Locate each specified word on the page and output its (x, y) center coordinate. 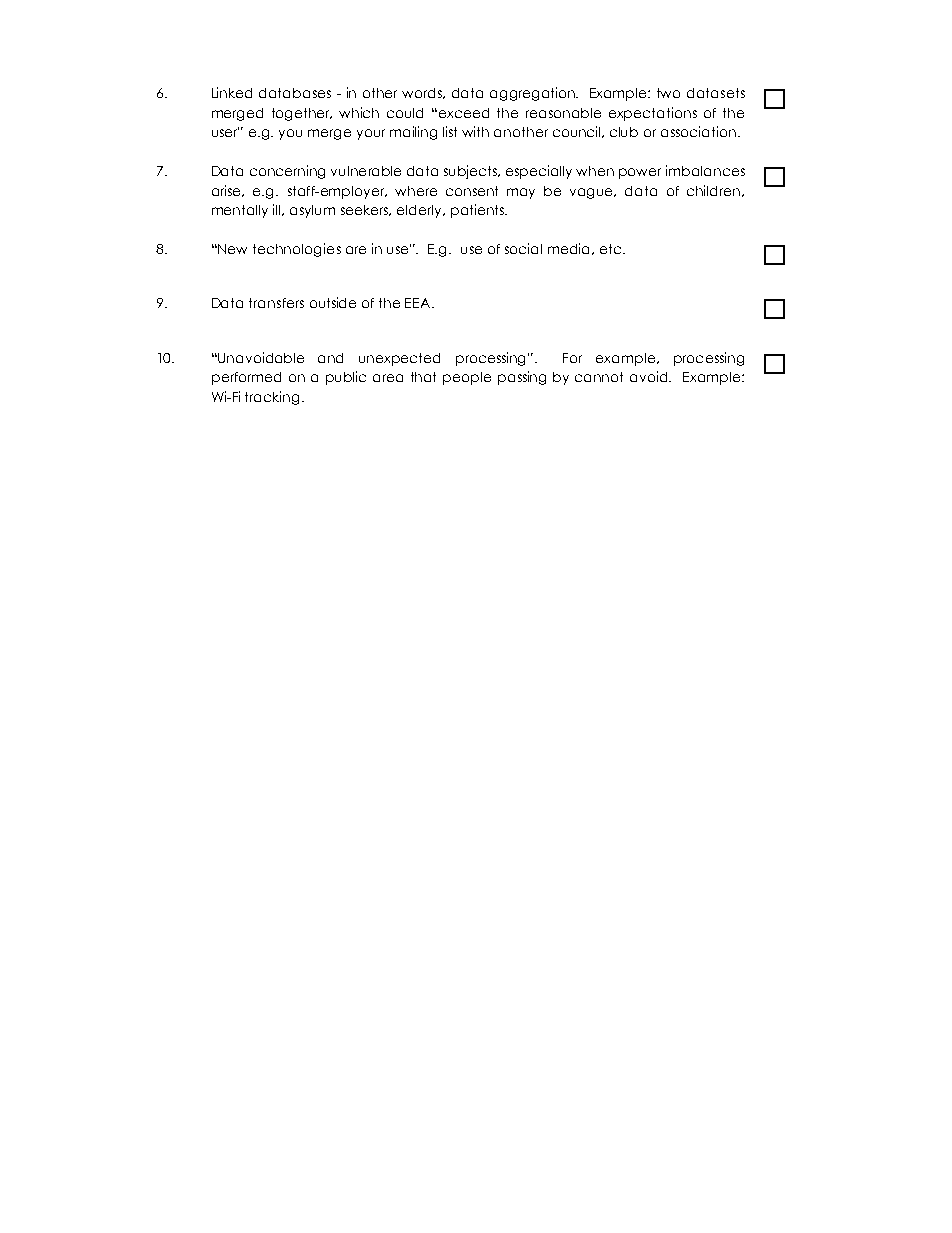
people (467, 378)
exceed (464, 113)
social (523, 248)
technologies (297, 250)
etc (612, 249)
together (302, 114)
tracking (272, 398)
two (668, 93)
